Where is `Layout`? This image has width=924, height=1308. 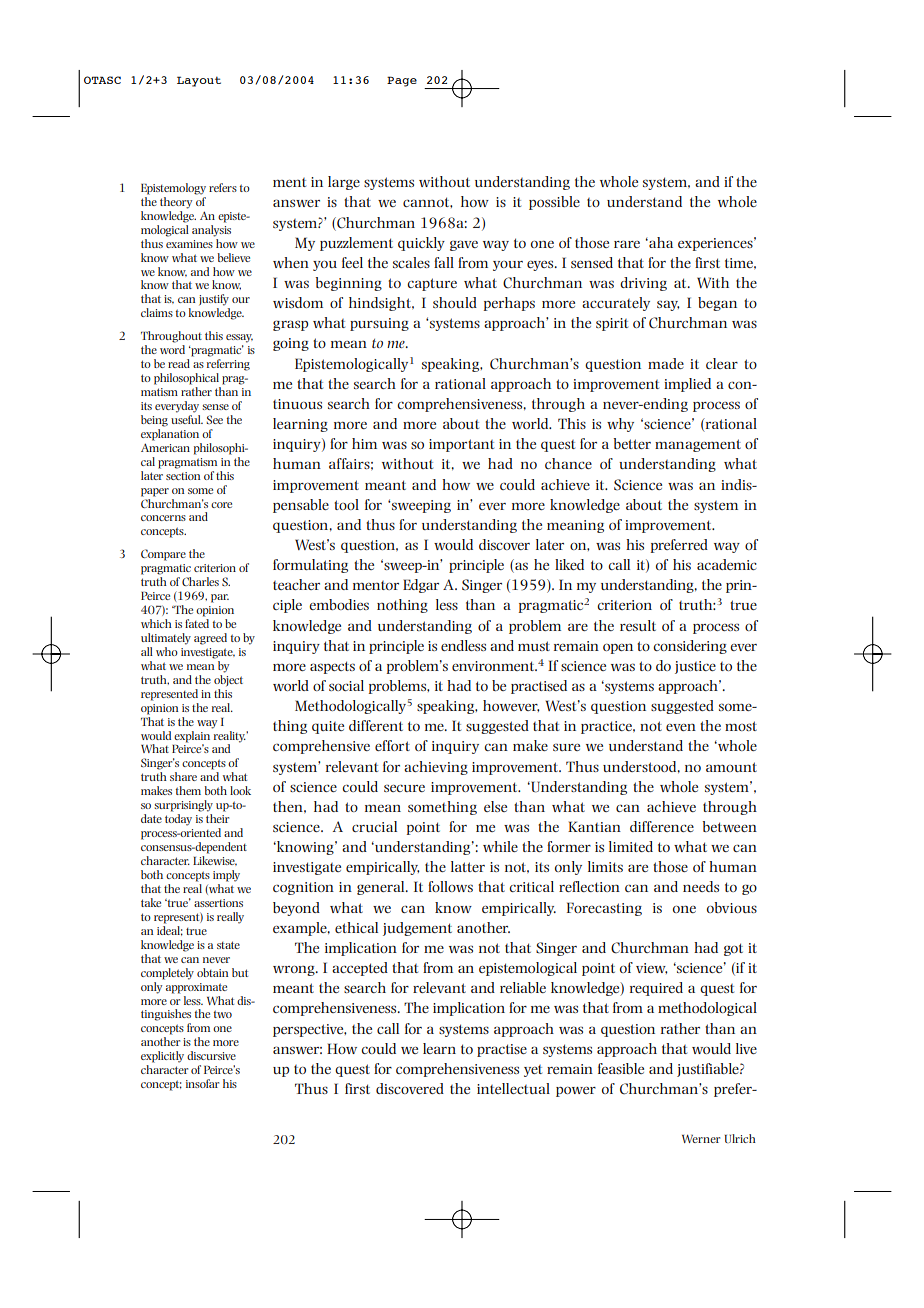
Layout is located at coordinates (199, 81).
